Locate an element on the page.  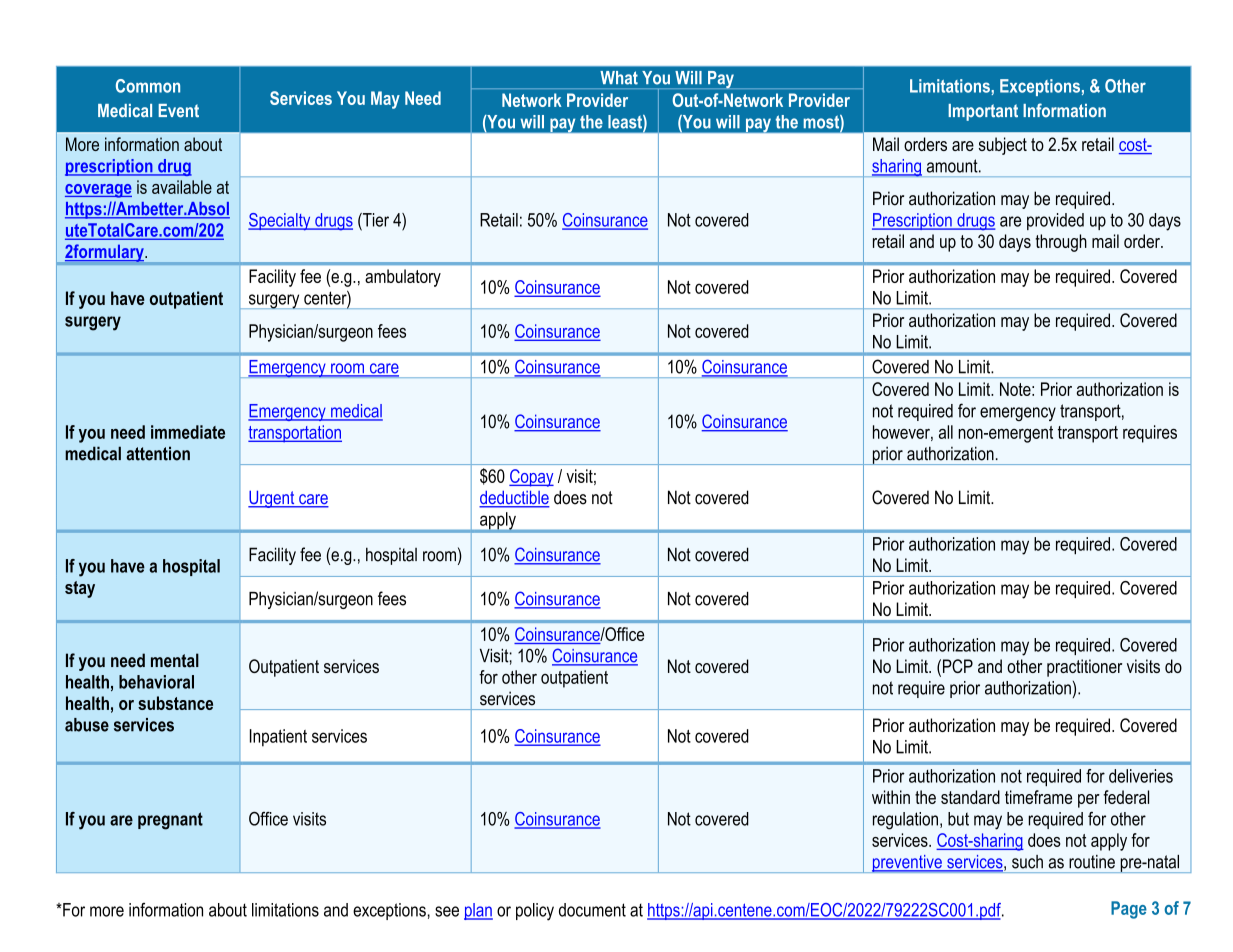
pregnant is located at coordinates (170, 821).
